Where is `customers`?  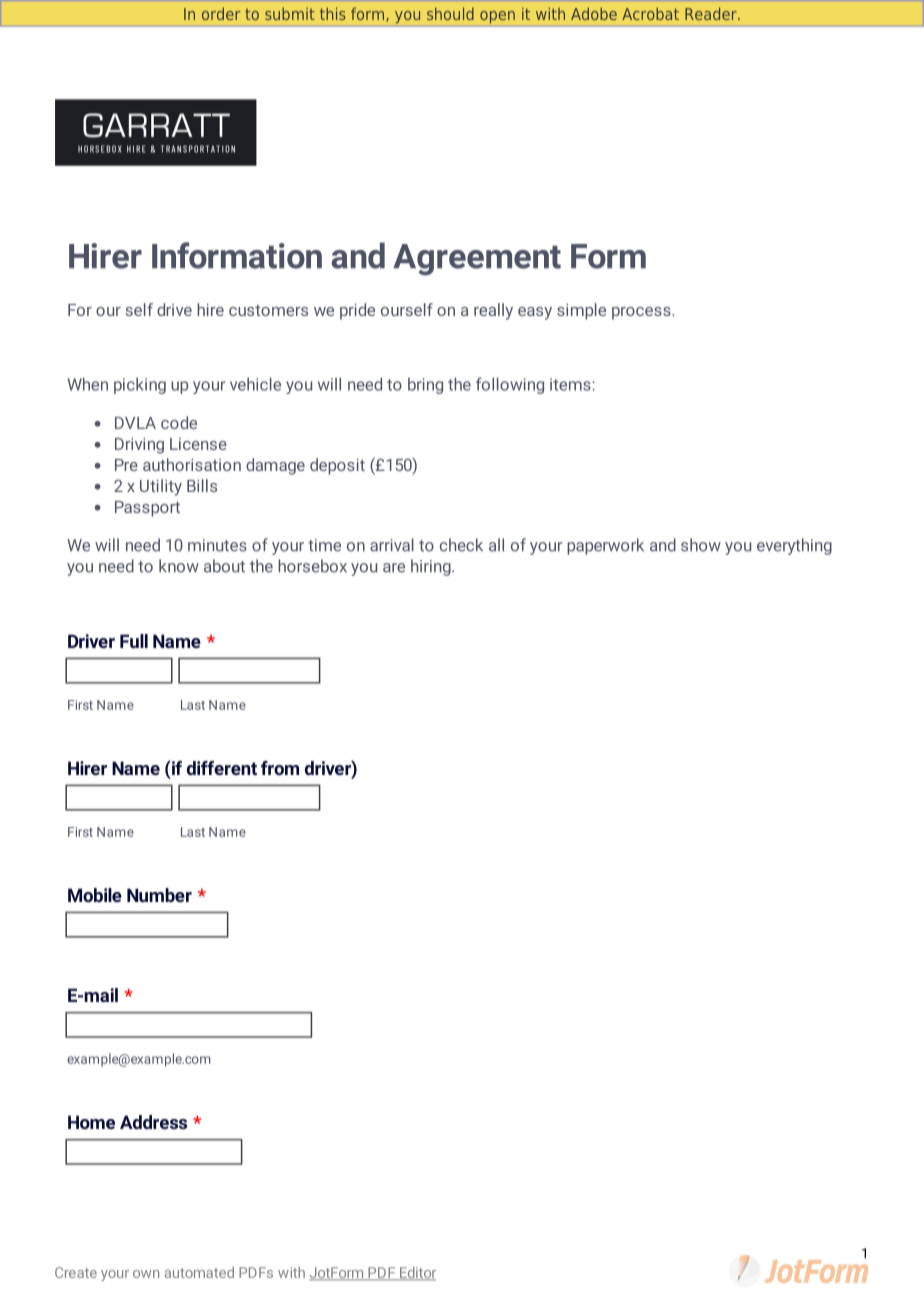
customers is located at coordinates (268, 310).
